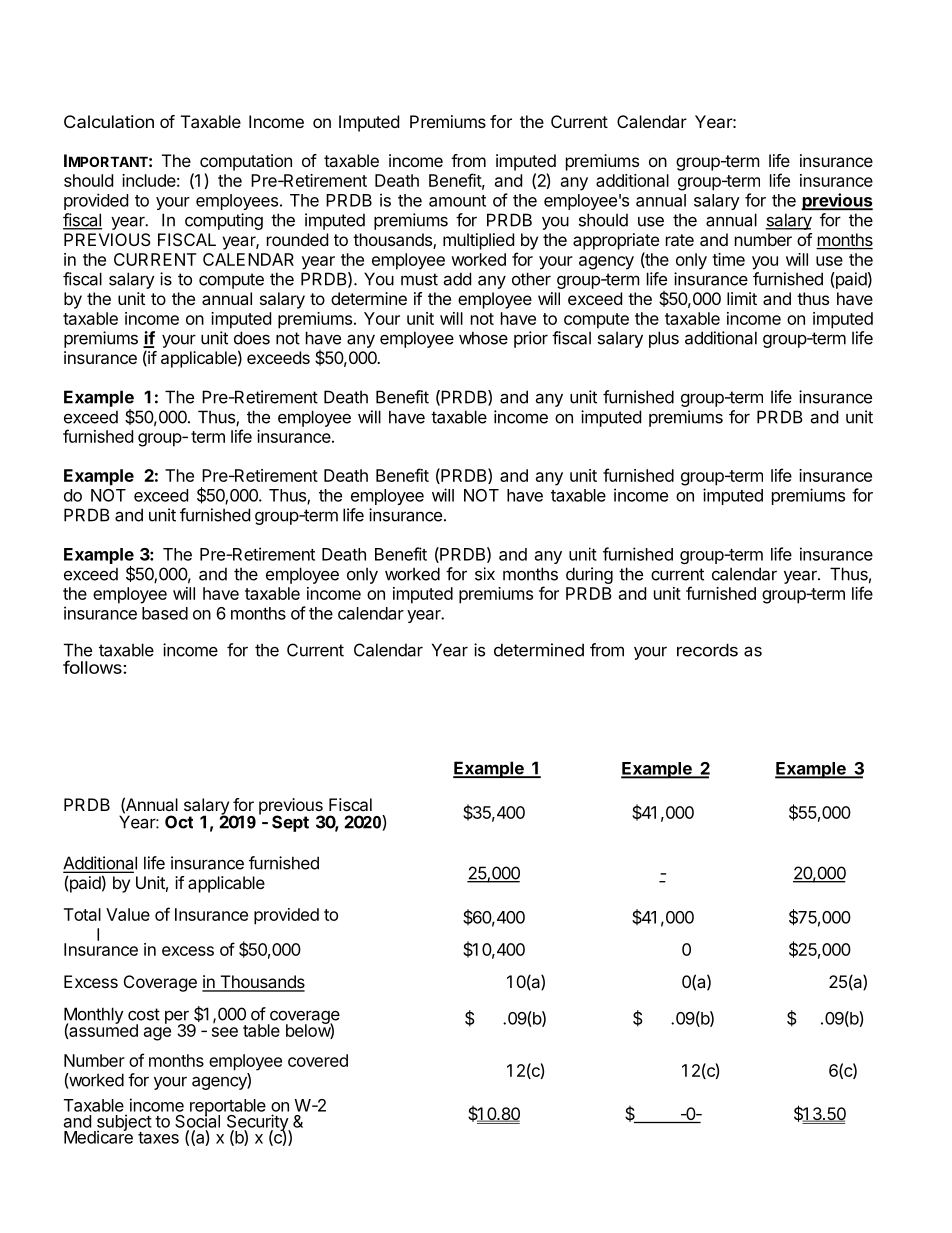 The height and width of the screenshot is (1233, 952). Describe the element at coordinates (149, 180) in the screenshot. I see `include` at that location.
